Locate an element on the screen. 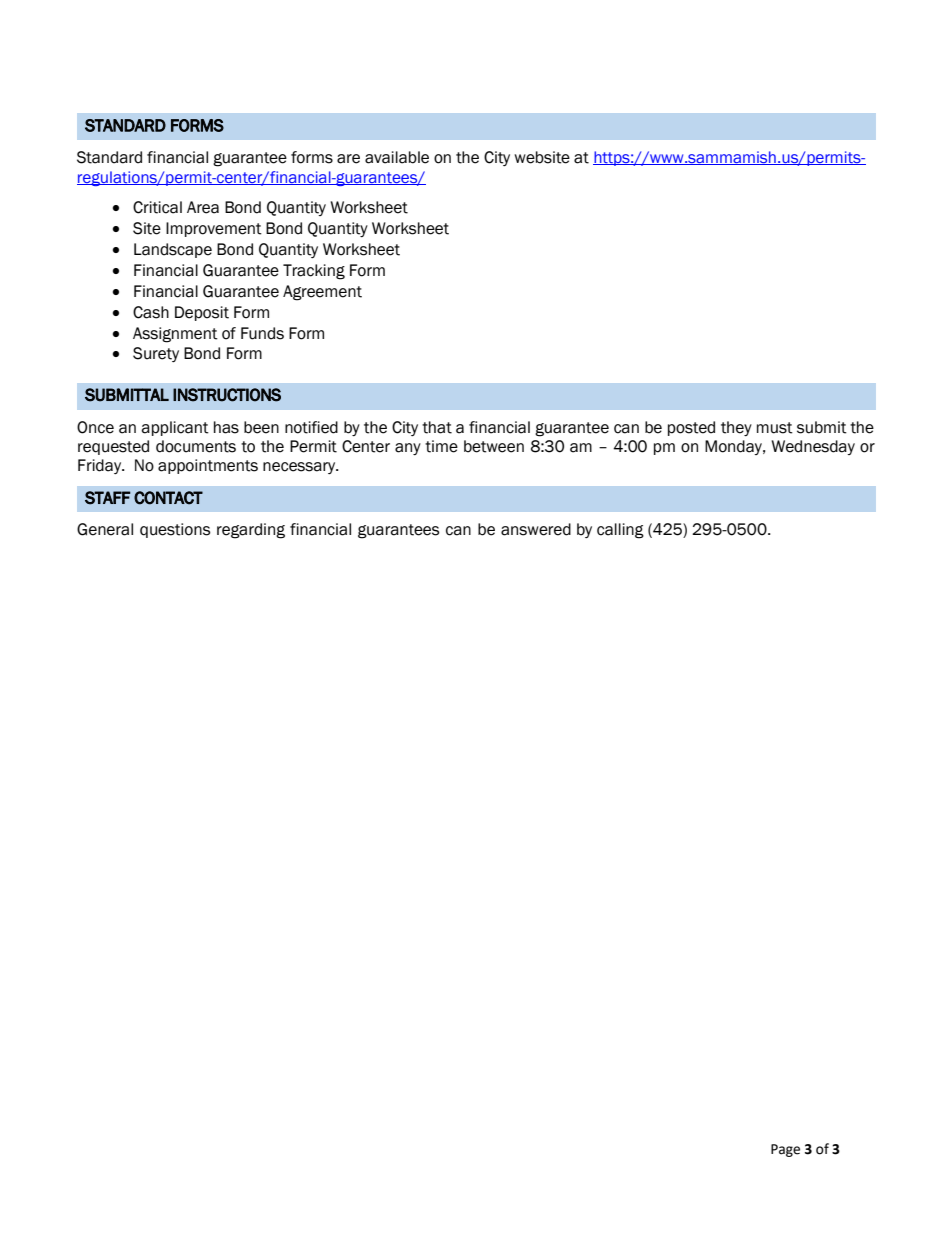 The height and width of the screenshot is (1233, 952). questions is located at coordinates (175, 530).
